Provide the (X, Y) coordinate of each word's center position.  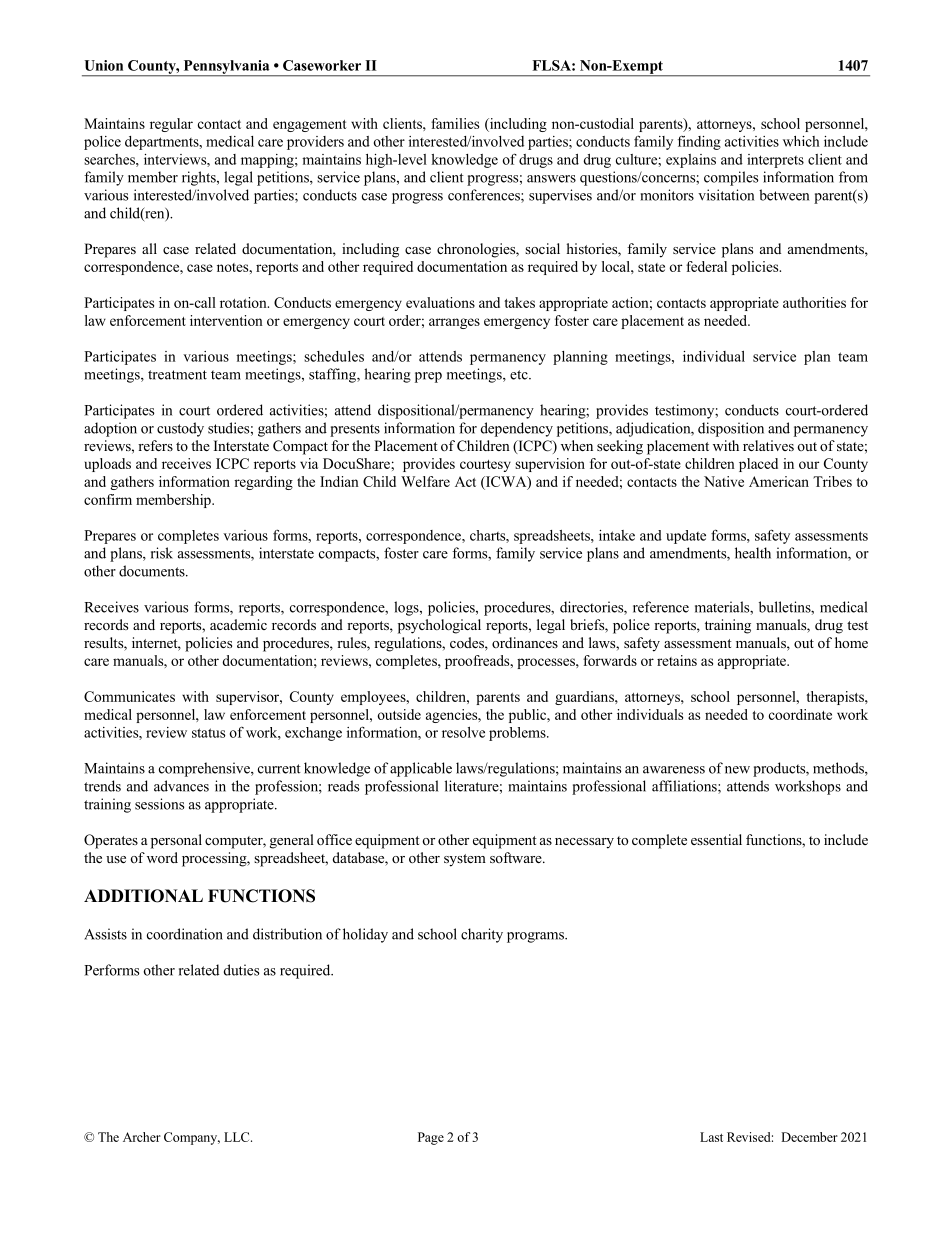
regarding (263, 483)
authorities (814, 302)
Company (192, 1138)
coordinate (800, 714)
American (779, 481)
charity (482, 935)
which (801, 141)
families (455, 123)
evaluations (440, 302)
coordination (185, 934)
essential (716, 839)
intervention (226, 320)
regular (171, 125)
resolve (463, 732)
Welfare (425, 481)
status (208, 733)
